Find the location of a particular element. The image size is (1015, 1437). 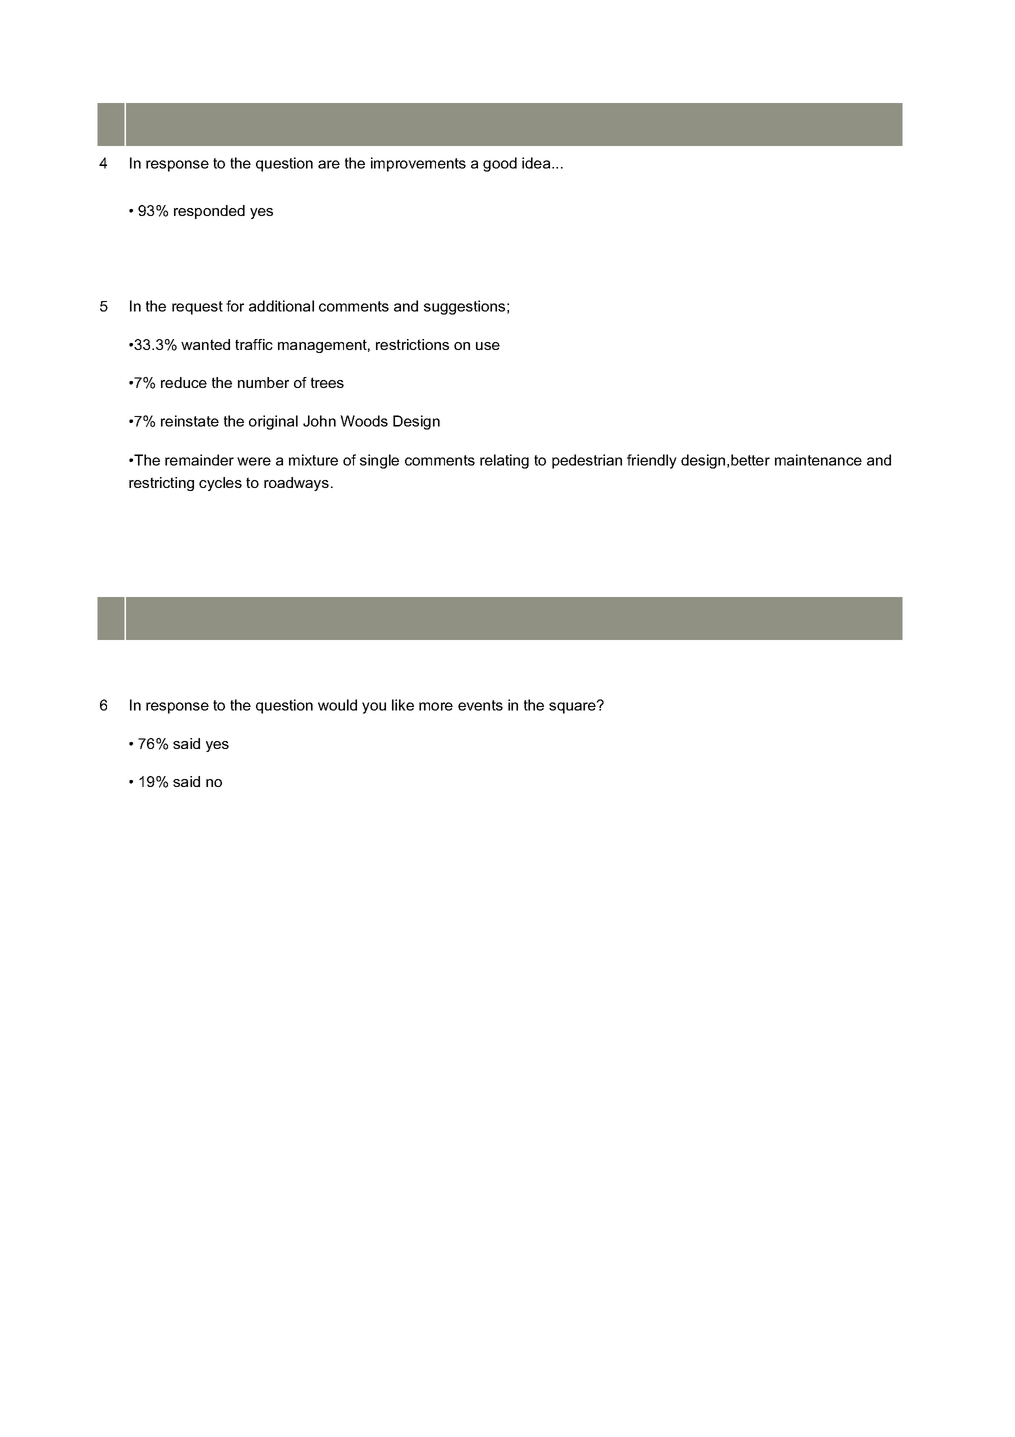

maintenance is located at coordinates (818, 460).
